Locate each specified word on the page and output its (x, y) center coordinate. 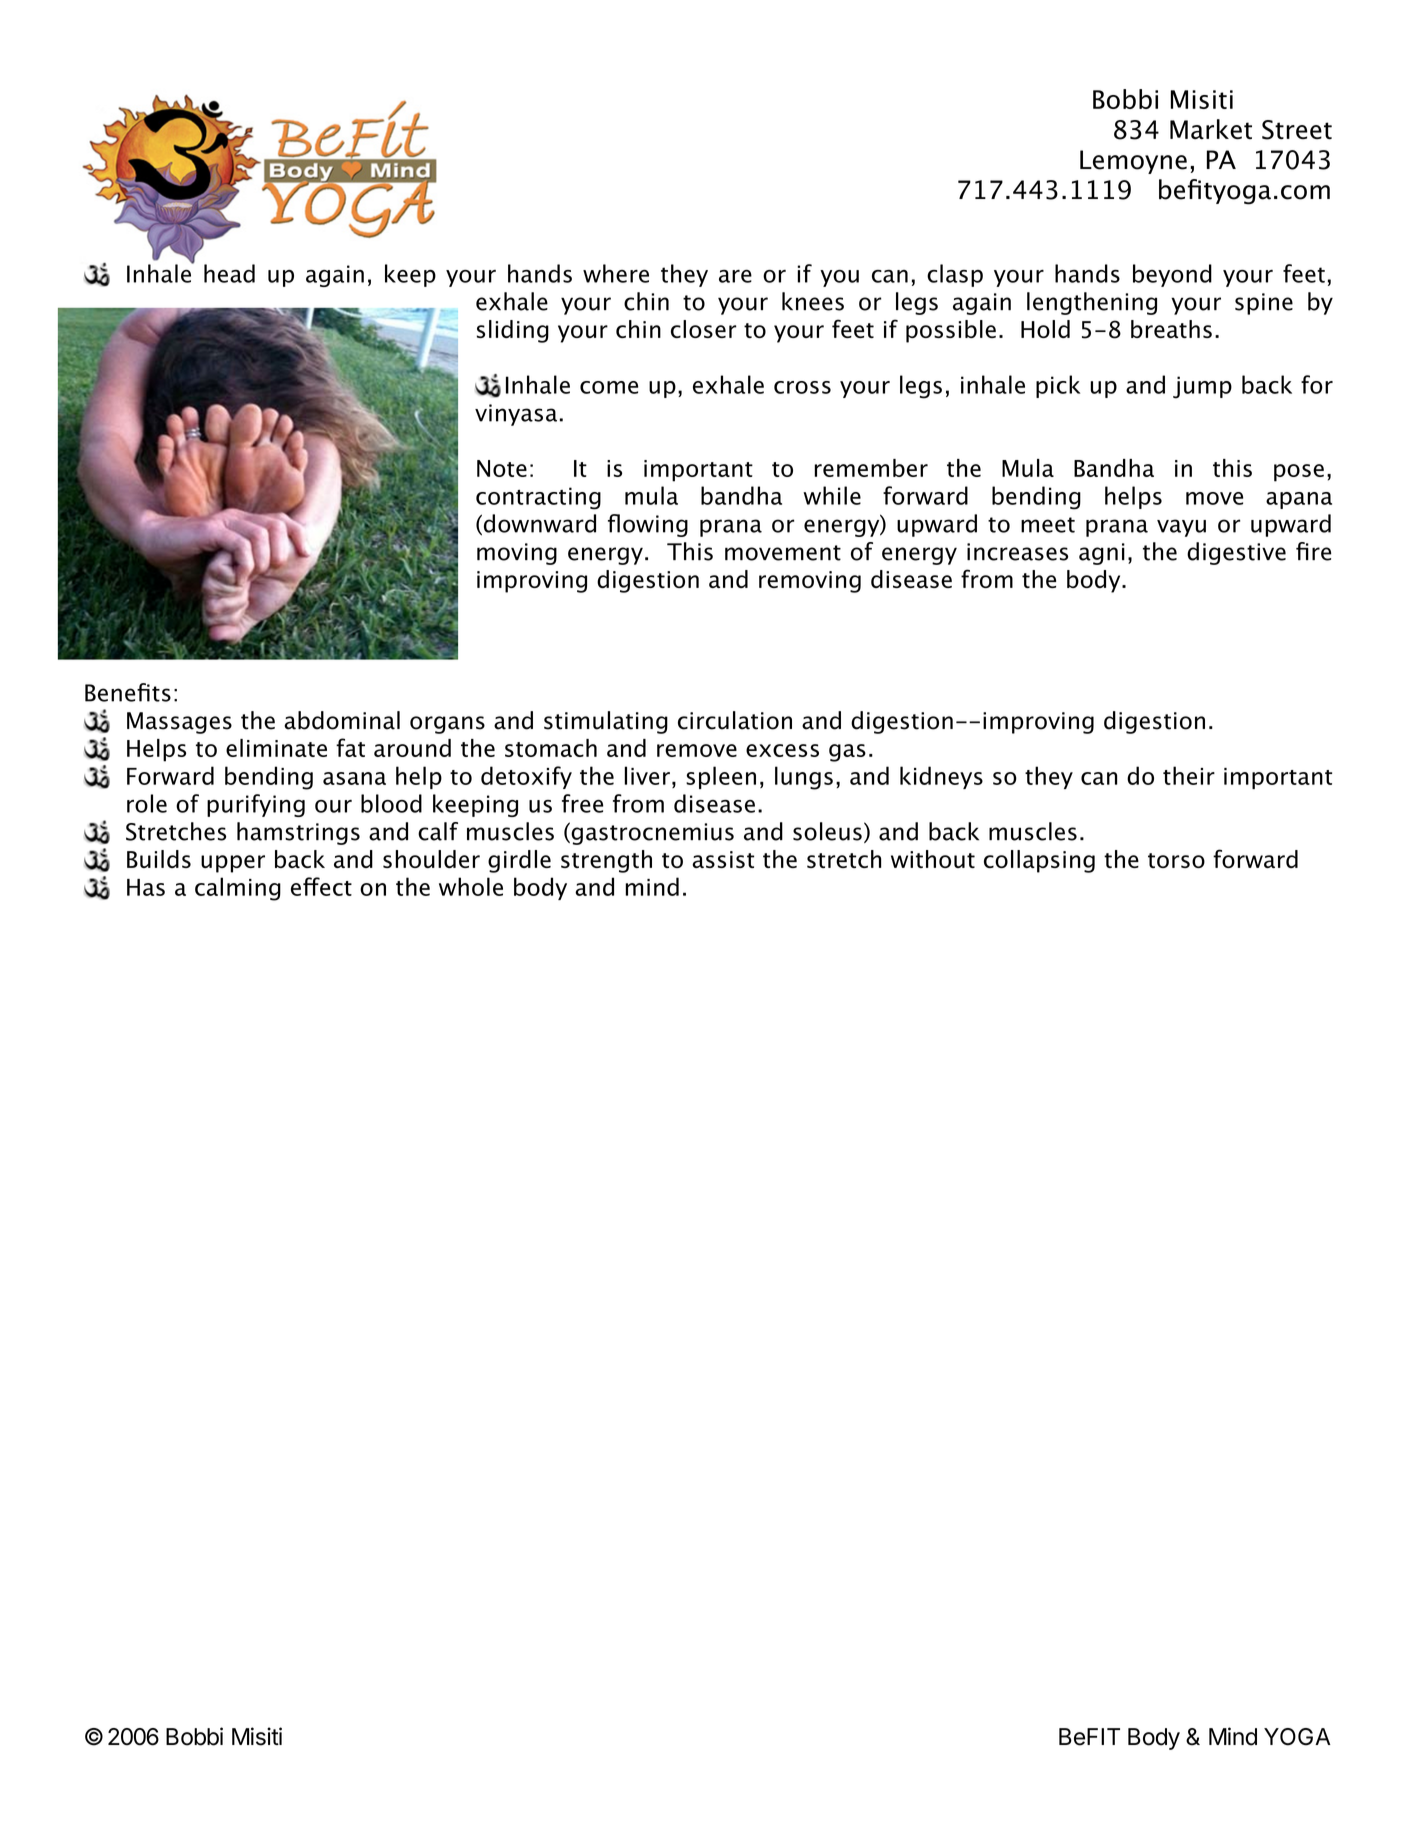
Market (1211, 129)
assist (723, 859)
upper (233, 864)
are (735, 276)
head (229, 273)
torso (1176, 860)
